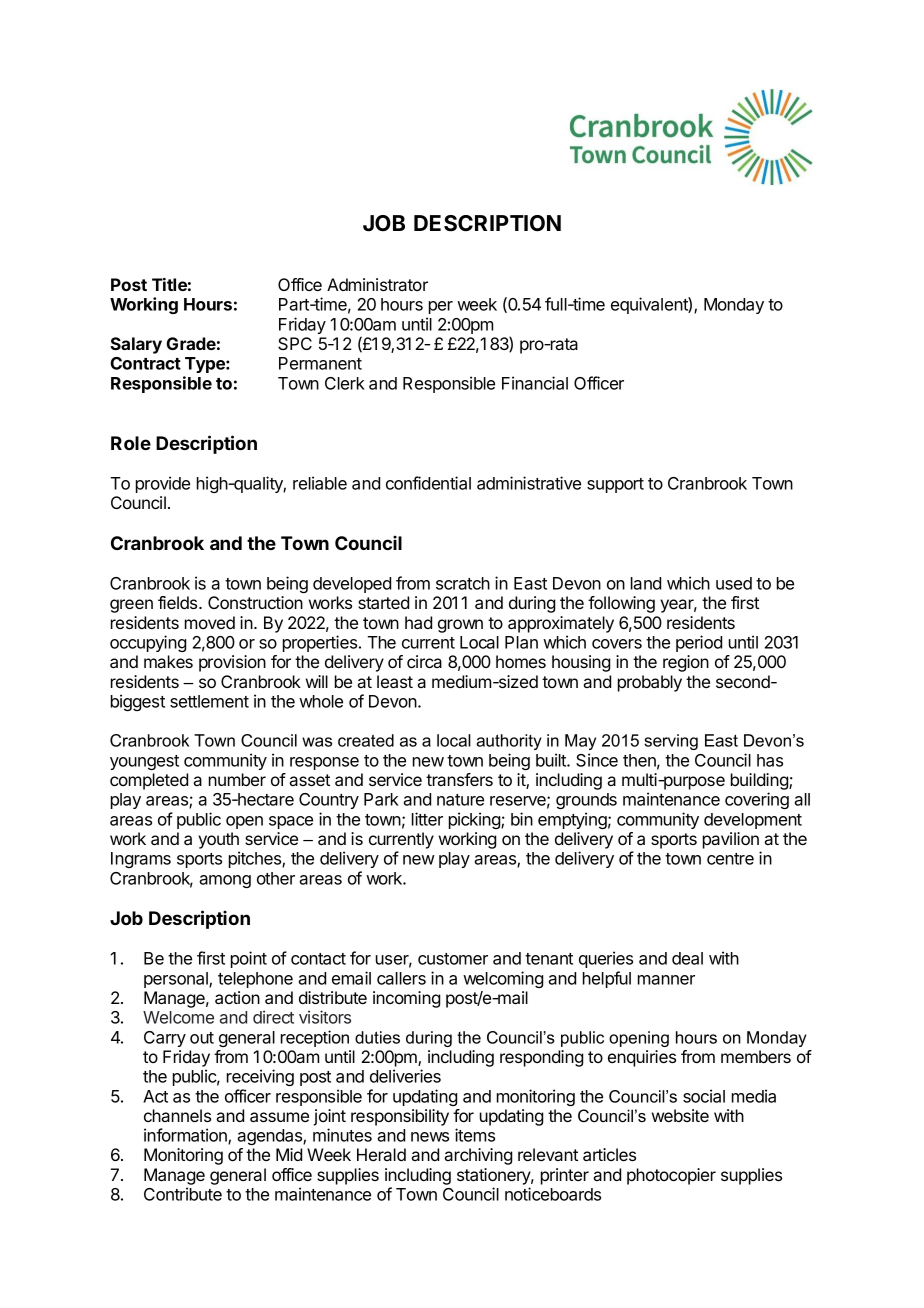 Image resolution: width=924 pixels, height=1308 pixels. What do you see at coordinates (671, 742) in the image?
I see `serving` at bounding box center [671, 742].
